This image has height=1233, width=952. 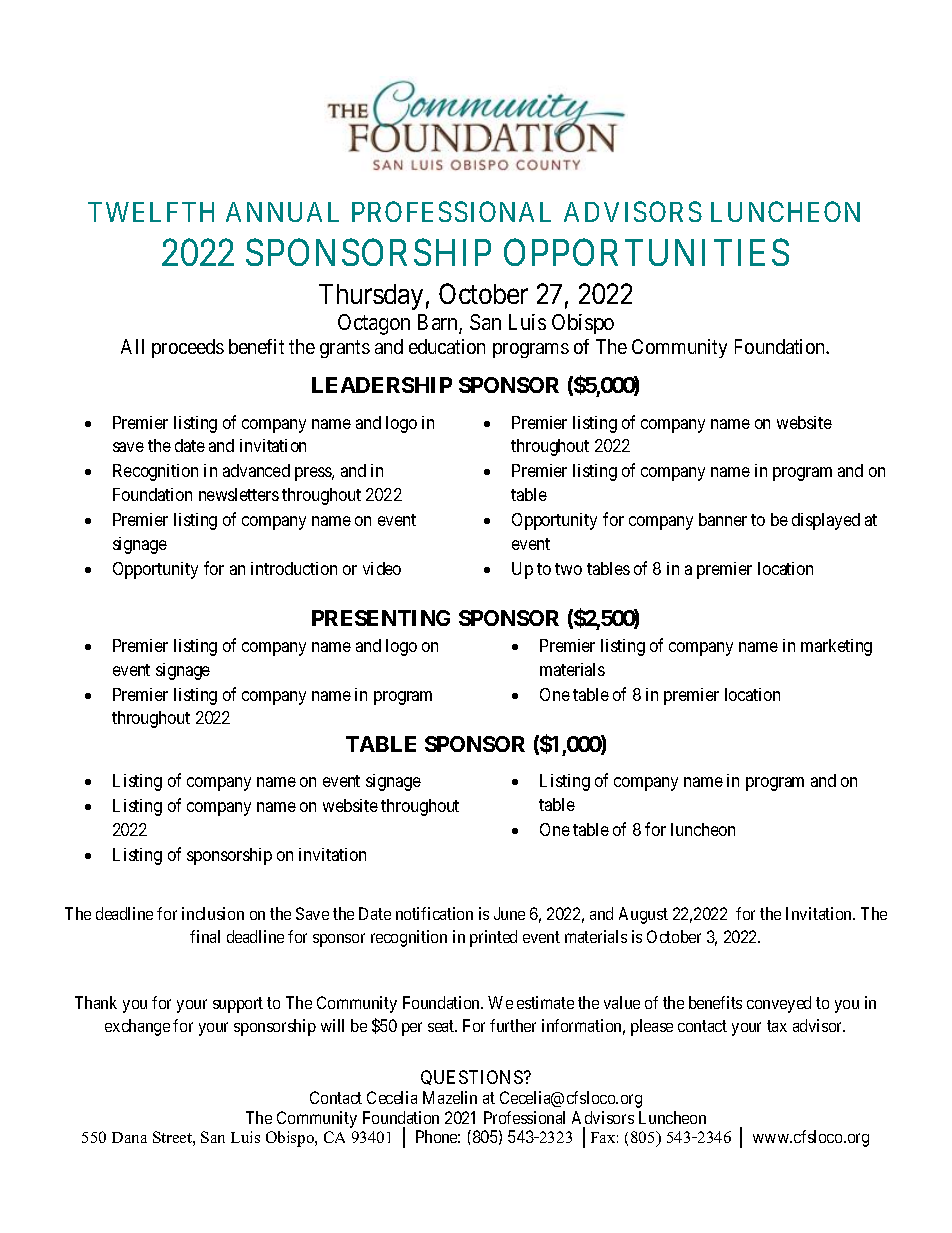 I want to click on TWELFTH, so click(x=151, y=212).
